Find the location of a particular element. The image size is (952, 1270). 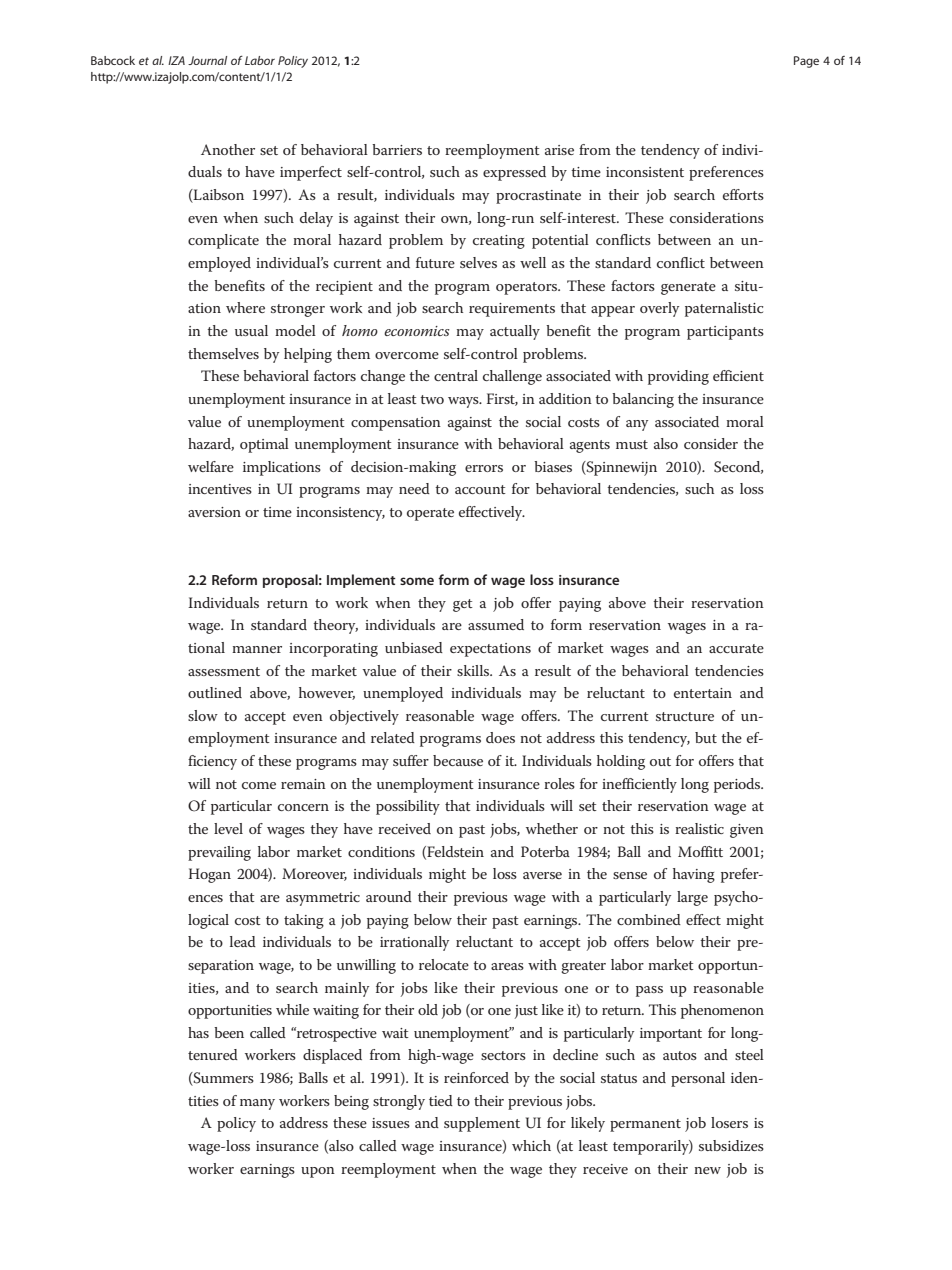

supplement is located at coordinates (482, 1124).
